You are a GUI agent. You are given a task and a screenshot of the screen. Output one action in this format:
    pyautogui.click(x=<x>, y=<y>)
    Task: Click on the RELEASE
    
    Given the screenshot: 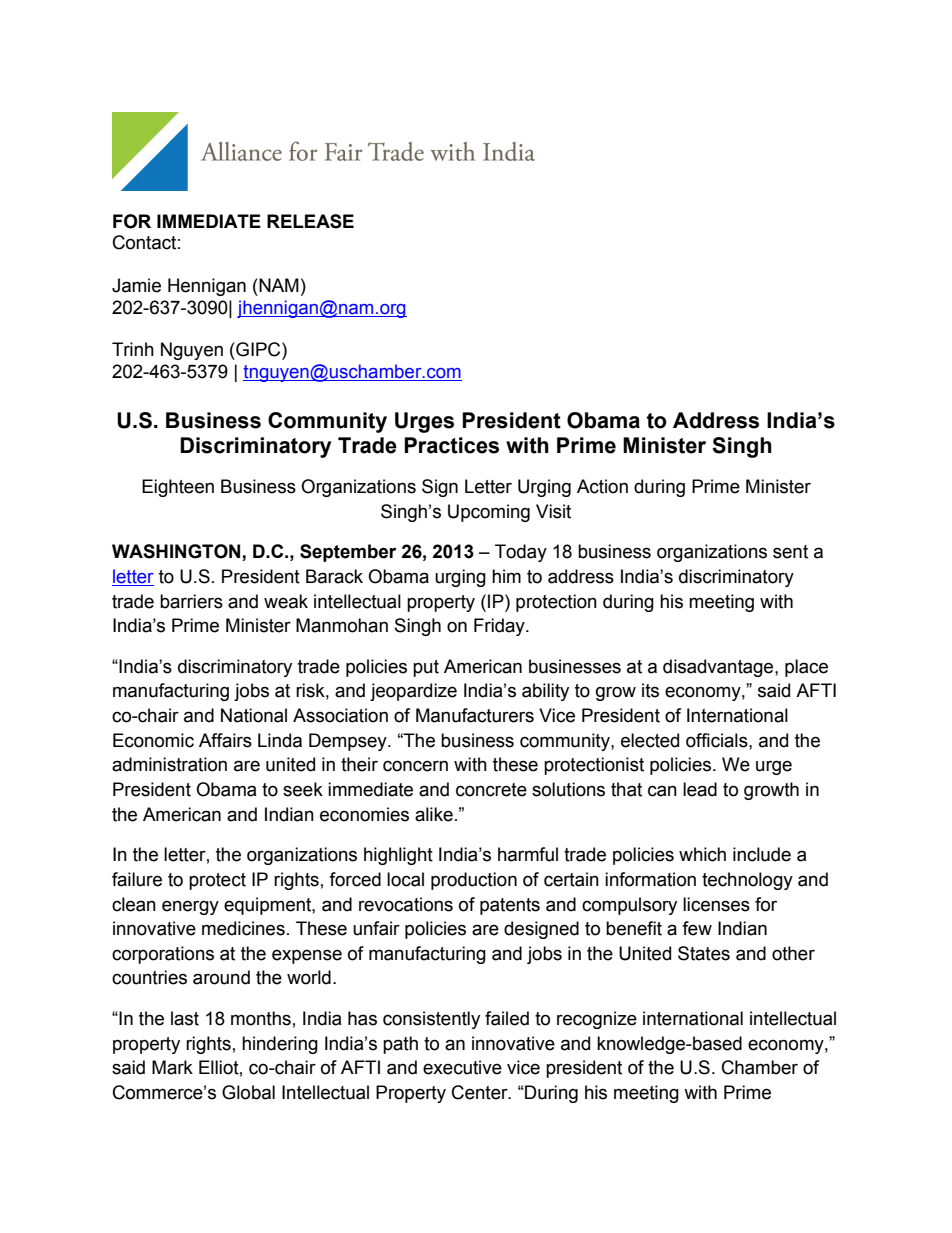 What is the action you would take?
    pyautogui.click(x=310, y=221)
